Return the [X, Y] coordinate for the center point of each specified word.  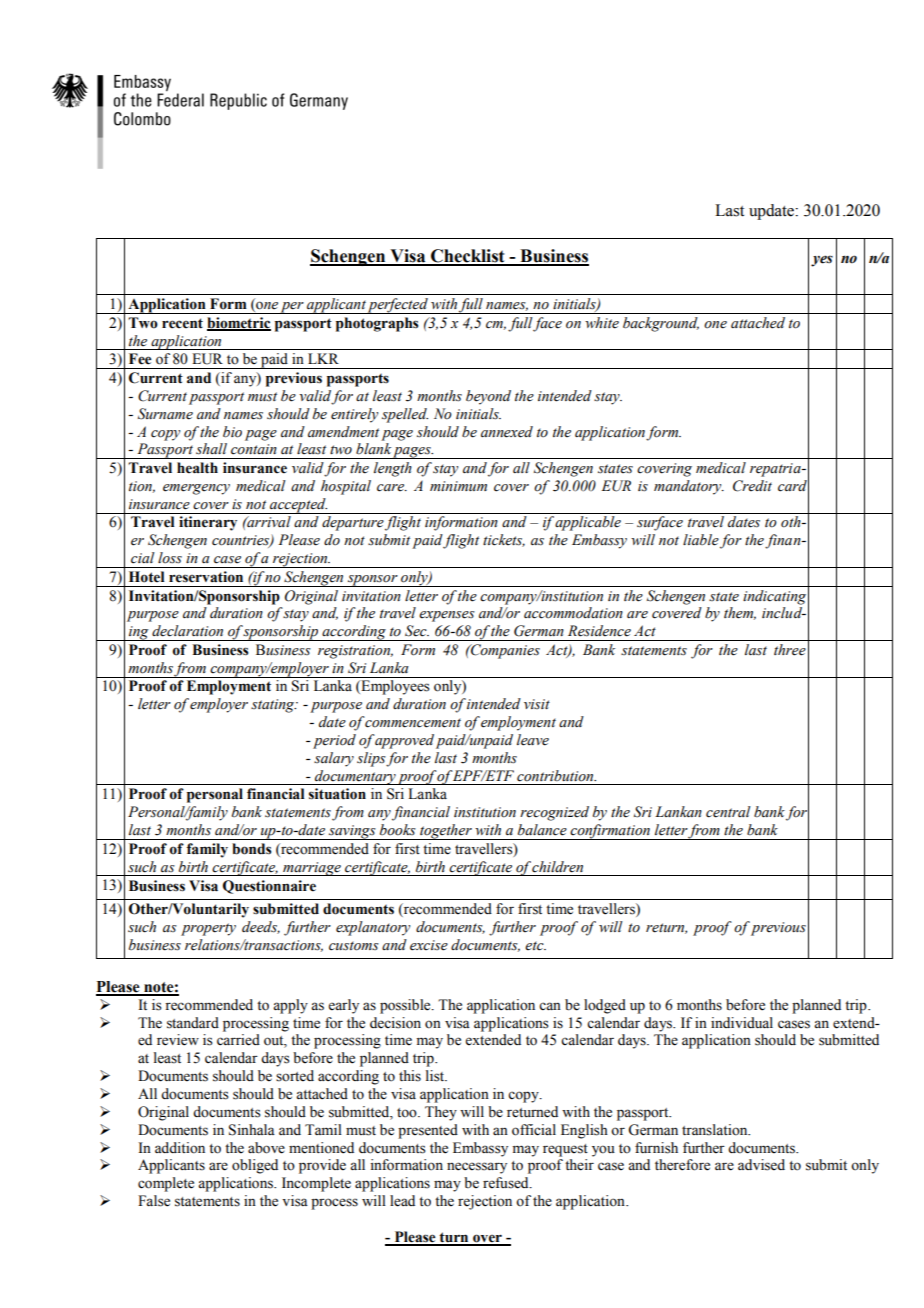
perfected [398, 306]
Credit [752, 486]
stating [274, 706]
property [208, 929]
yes [822, 261]
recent [182, 323]
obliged [255, 1166]
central [728, 812]
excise [429, 945]
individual [742, 1022]
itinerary [208, 523]
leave [533, 740]
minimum [458, 486]
